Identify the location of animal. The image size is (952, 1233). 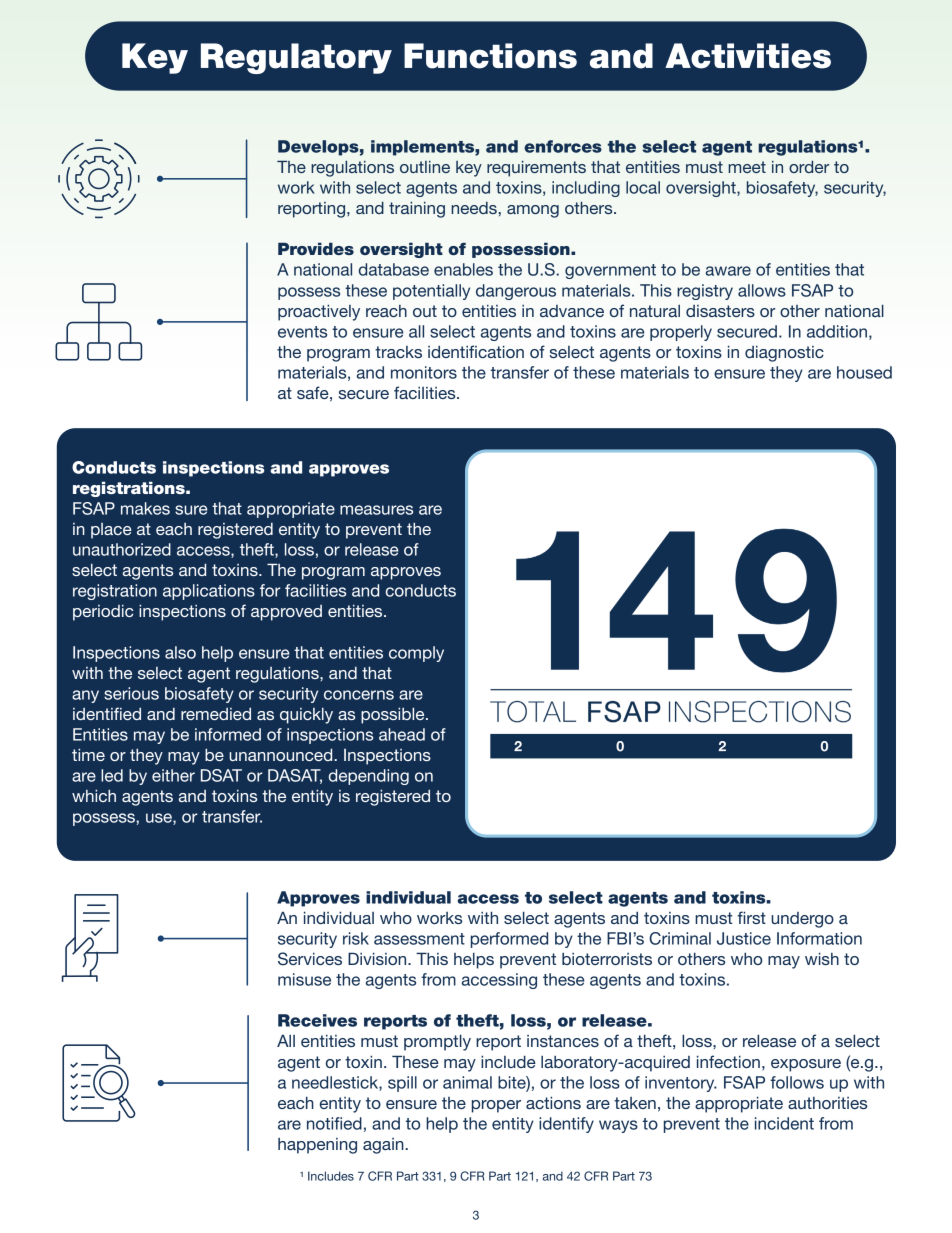
(467, 1082).
